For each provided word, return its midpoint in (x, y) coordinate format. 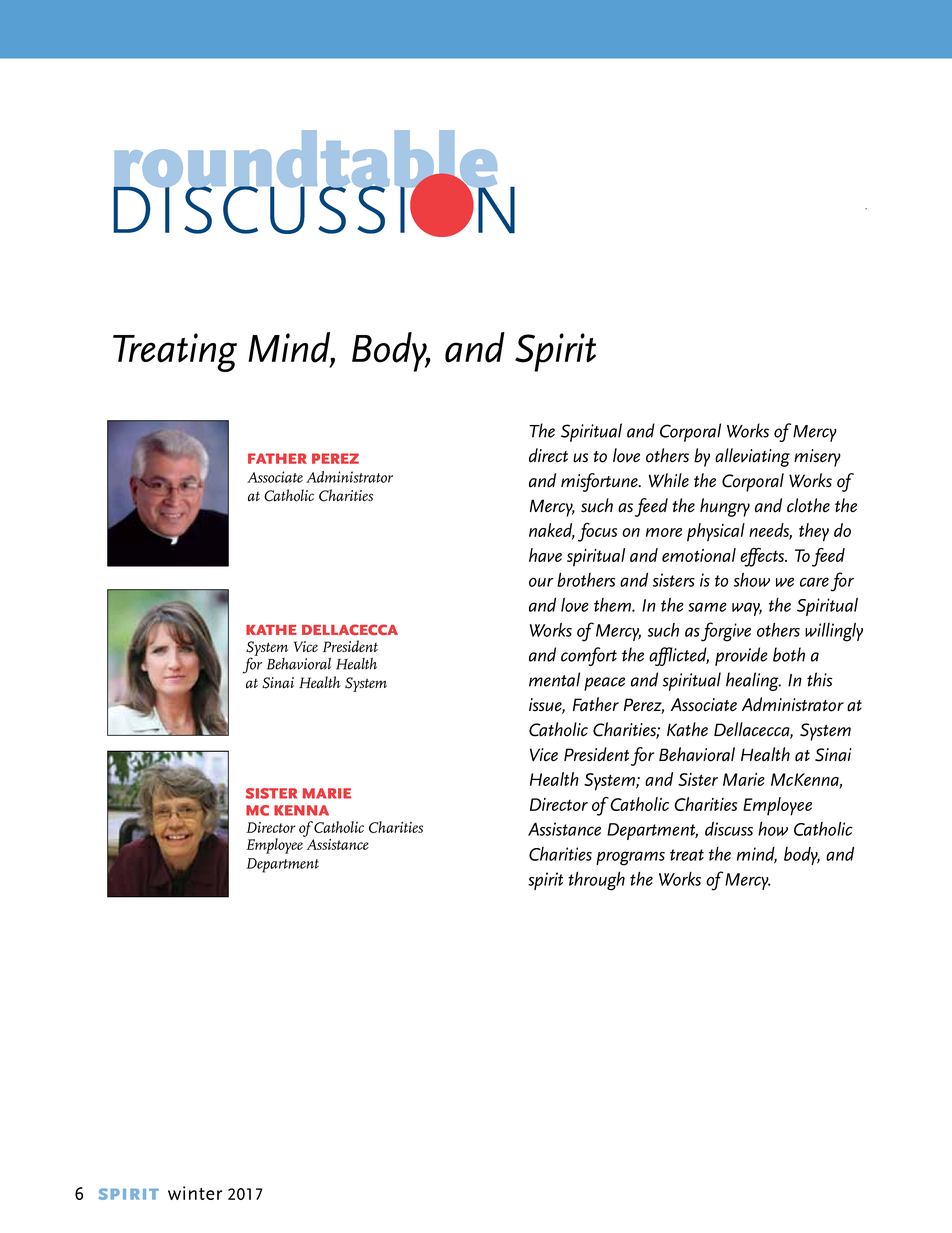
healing (753, 681)
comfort (589, 656)
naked (552, 531)
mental (554, 679)
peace (604, 684)
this (819, 679)
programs (630, 858)
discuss (729, 829)
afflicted (679, 656)
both (789, 654)
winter (195, 1193)
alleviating (752, 457)
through (596, 881)
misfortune (600, 482)
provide (741, 656)
